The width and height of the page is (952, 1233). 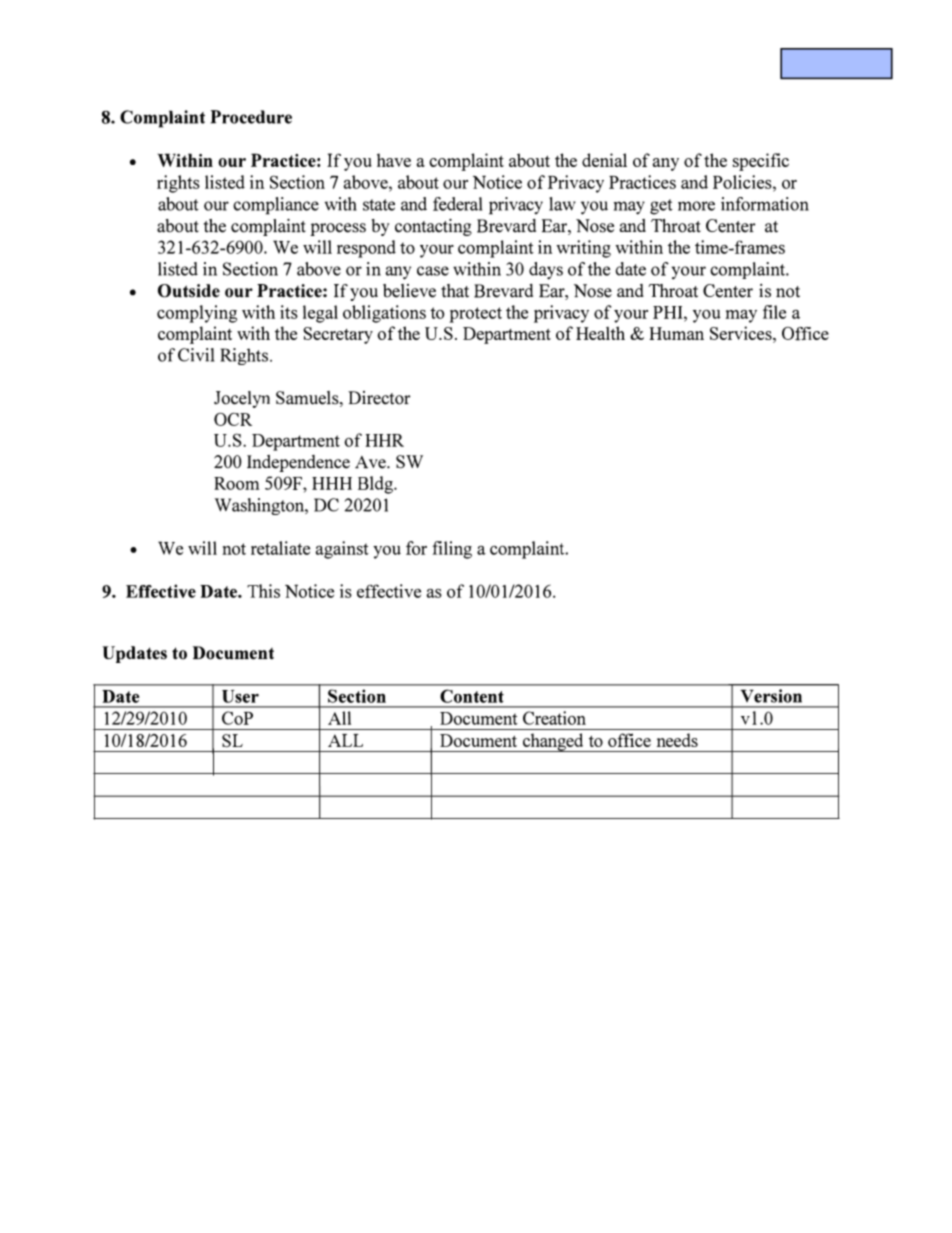 I want to click on case, so click(x=433, y=271).
